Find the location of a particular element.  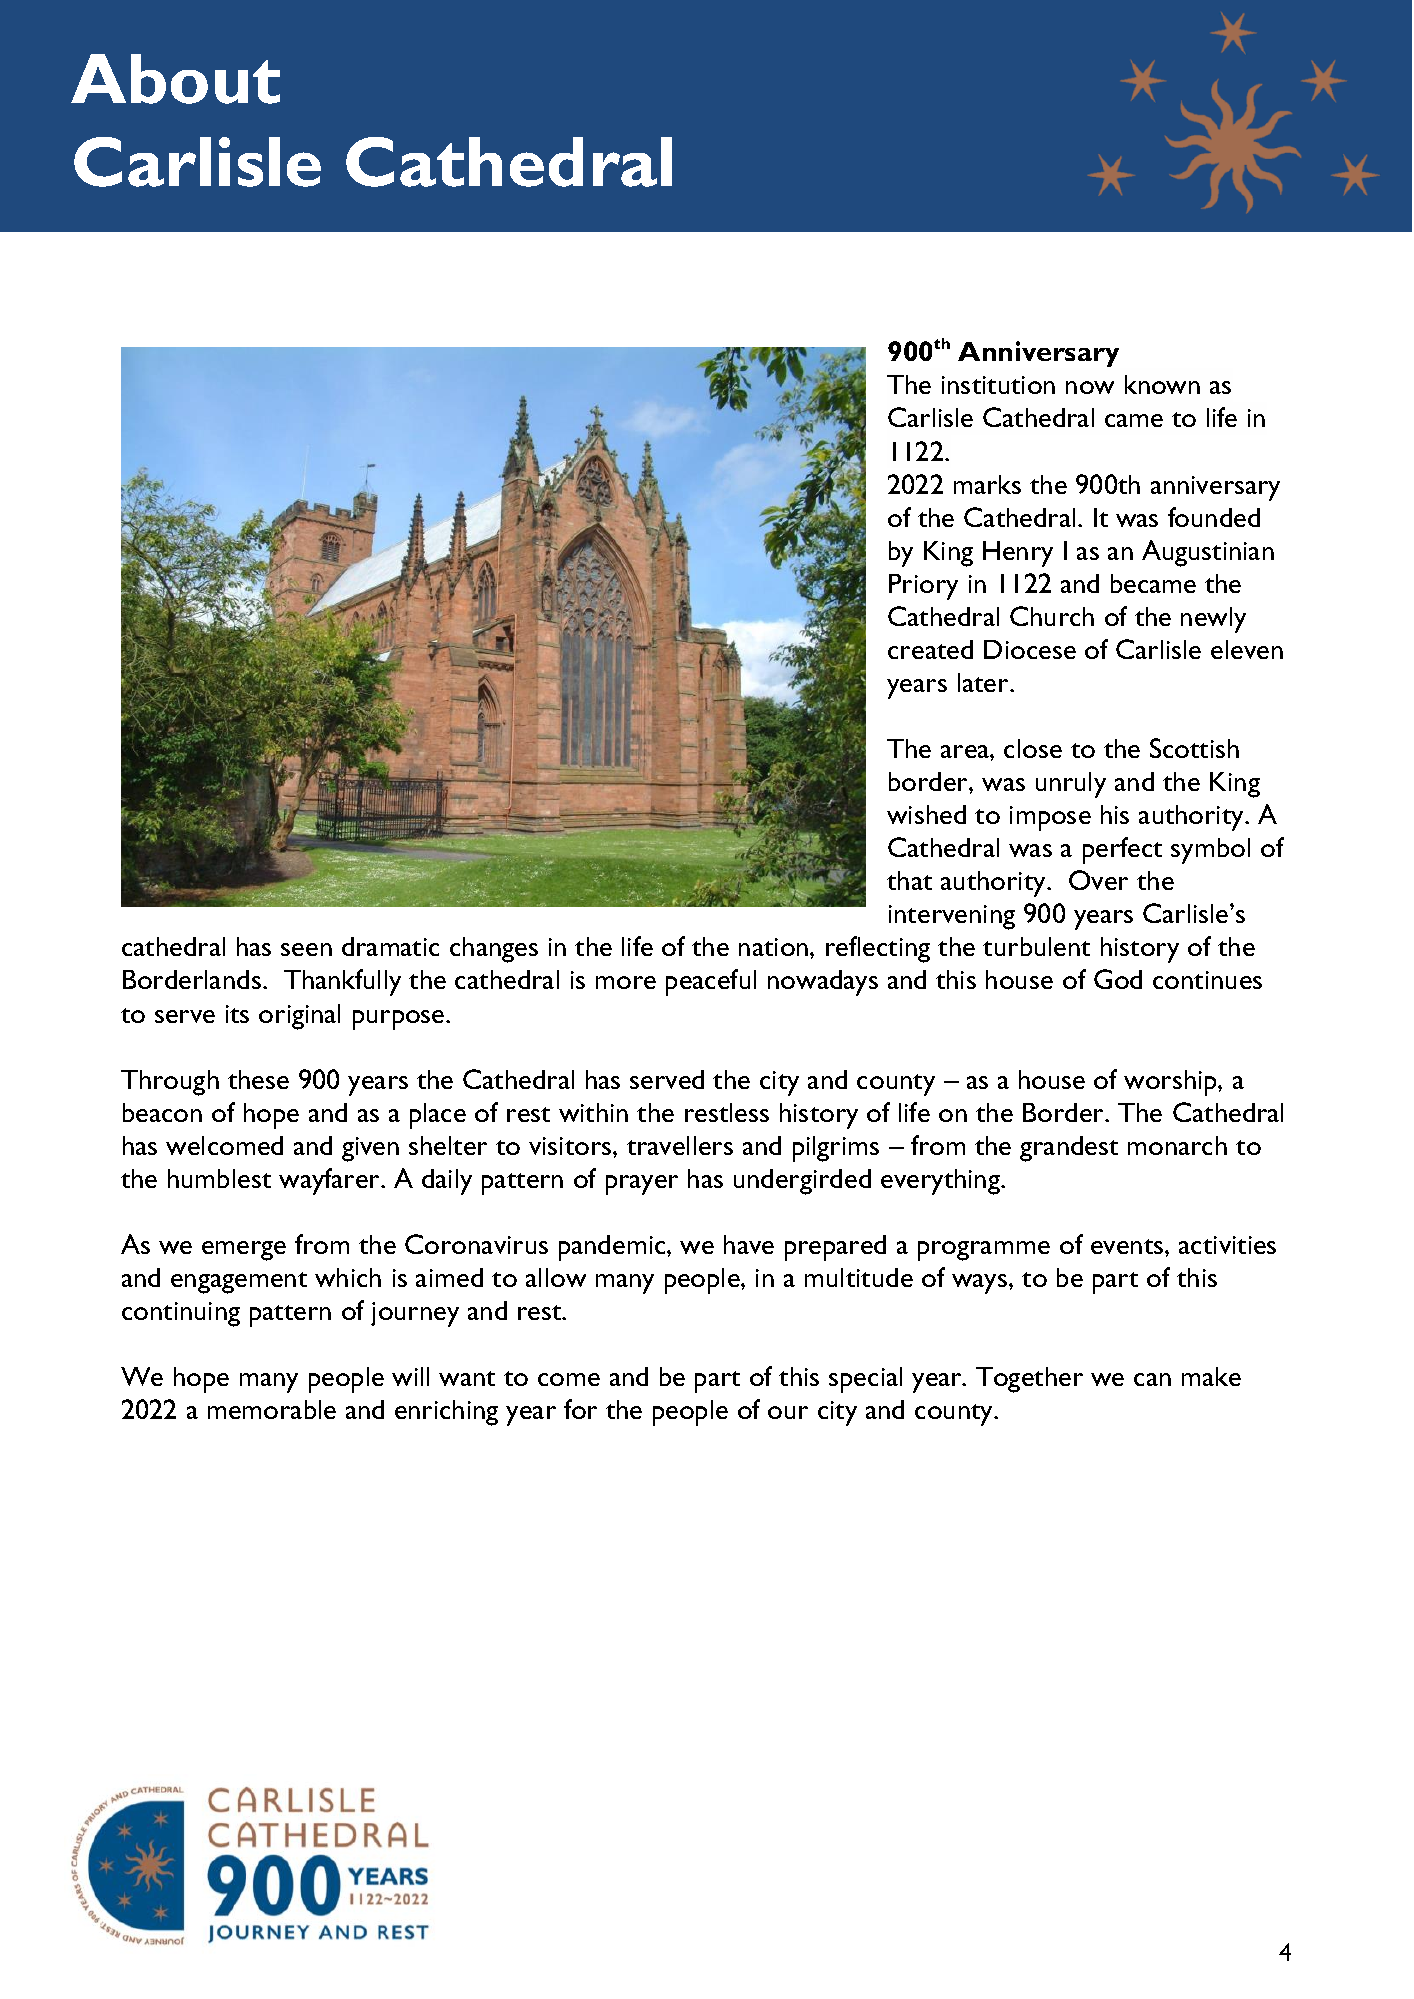

memorable is located at coordinates (272, 1409).
